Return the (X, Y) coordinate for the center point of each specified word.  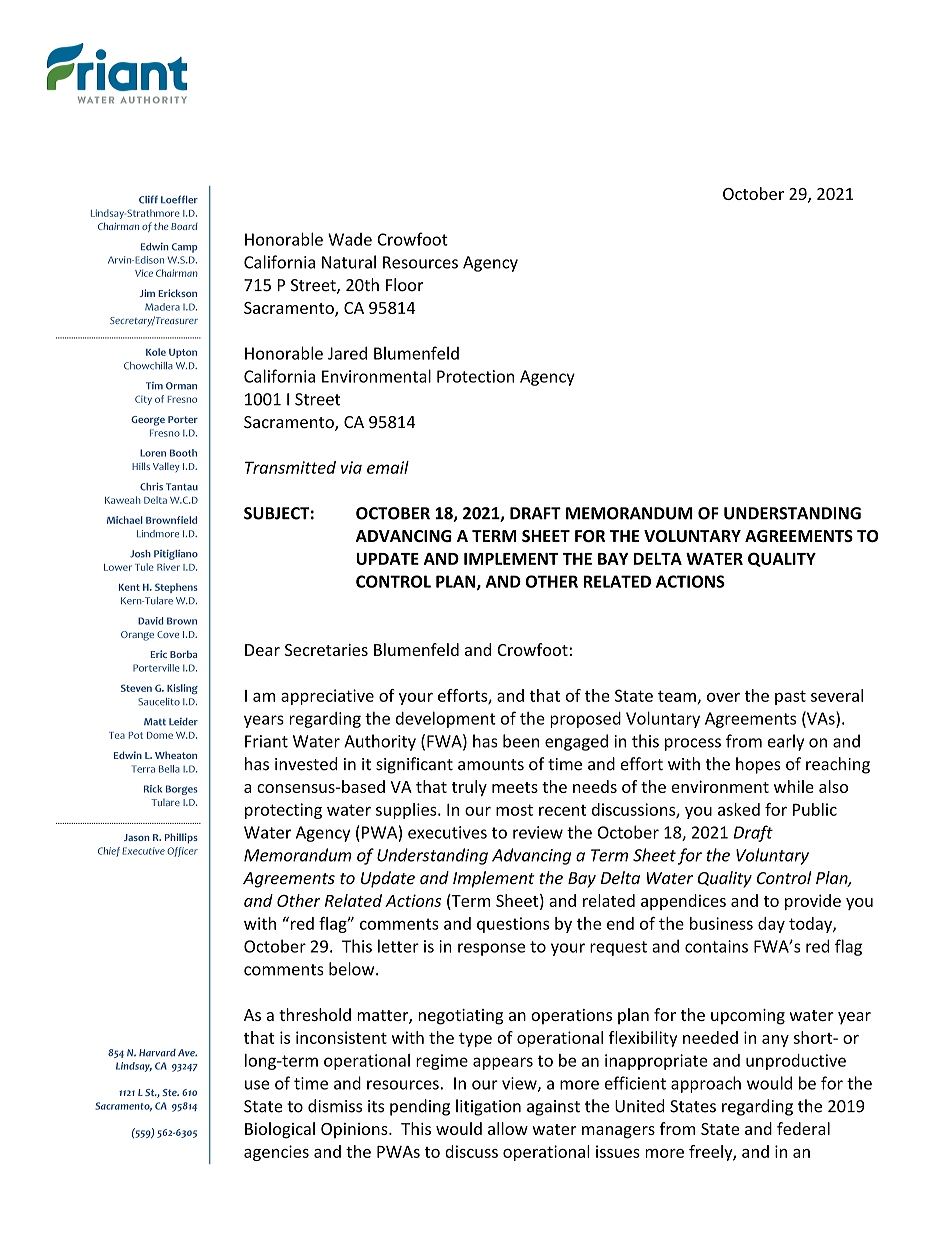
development (446, 719)
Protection (475, 376)
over (723, 697)
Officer (182, 852)
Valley (166, 467)
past (790, 697)
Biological (280, 1130)
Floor (404, 285)
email (388, 467)
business (721, 923)
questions (513, 925)
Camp (185, 248)
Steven (136, 688)
